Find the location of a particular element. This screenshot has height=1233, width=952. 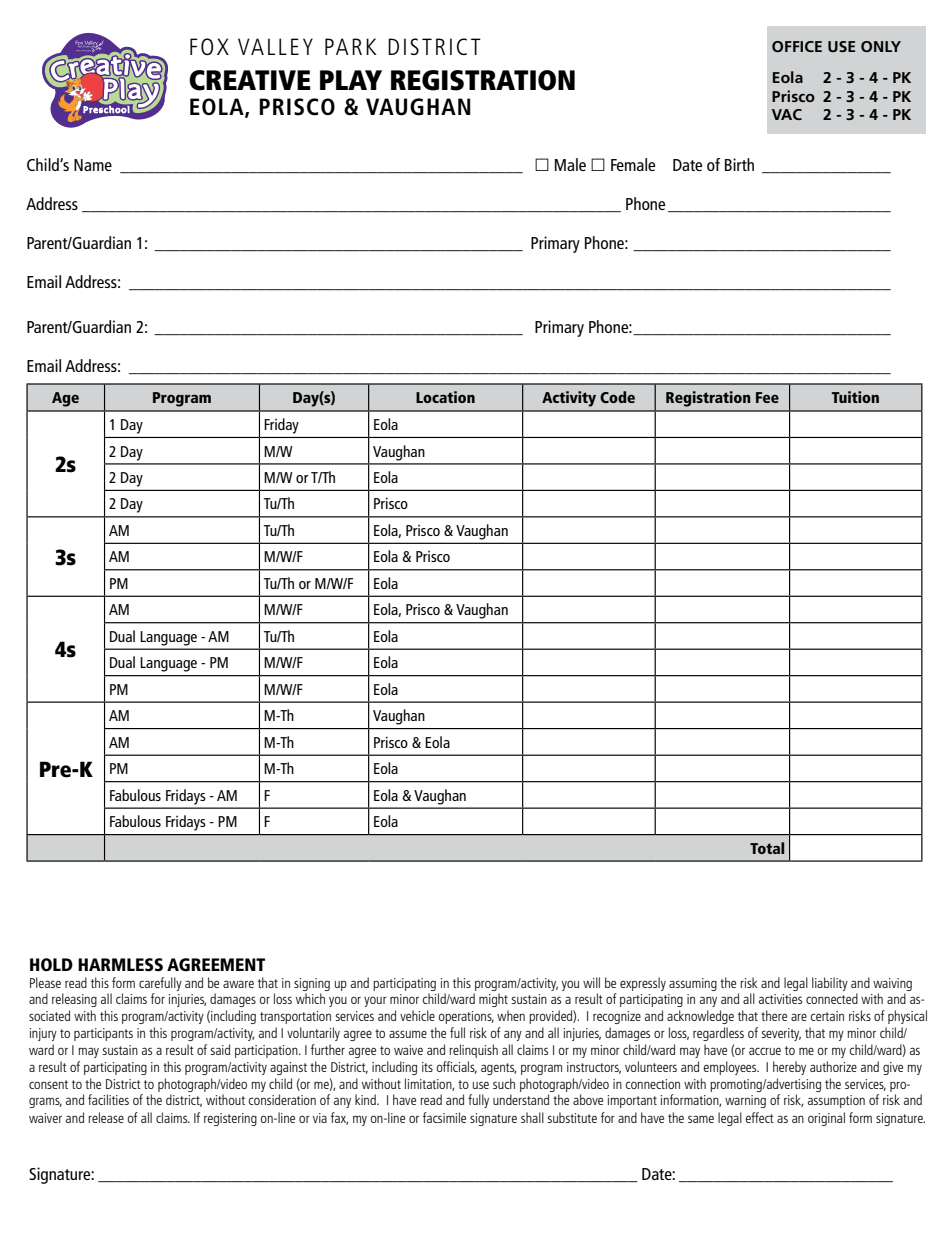

FOX is located at coordinates (209, 46).
